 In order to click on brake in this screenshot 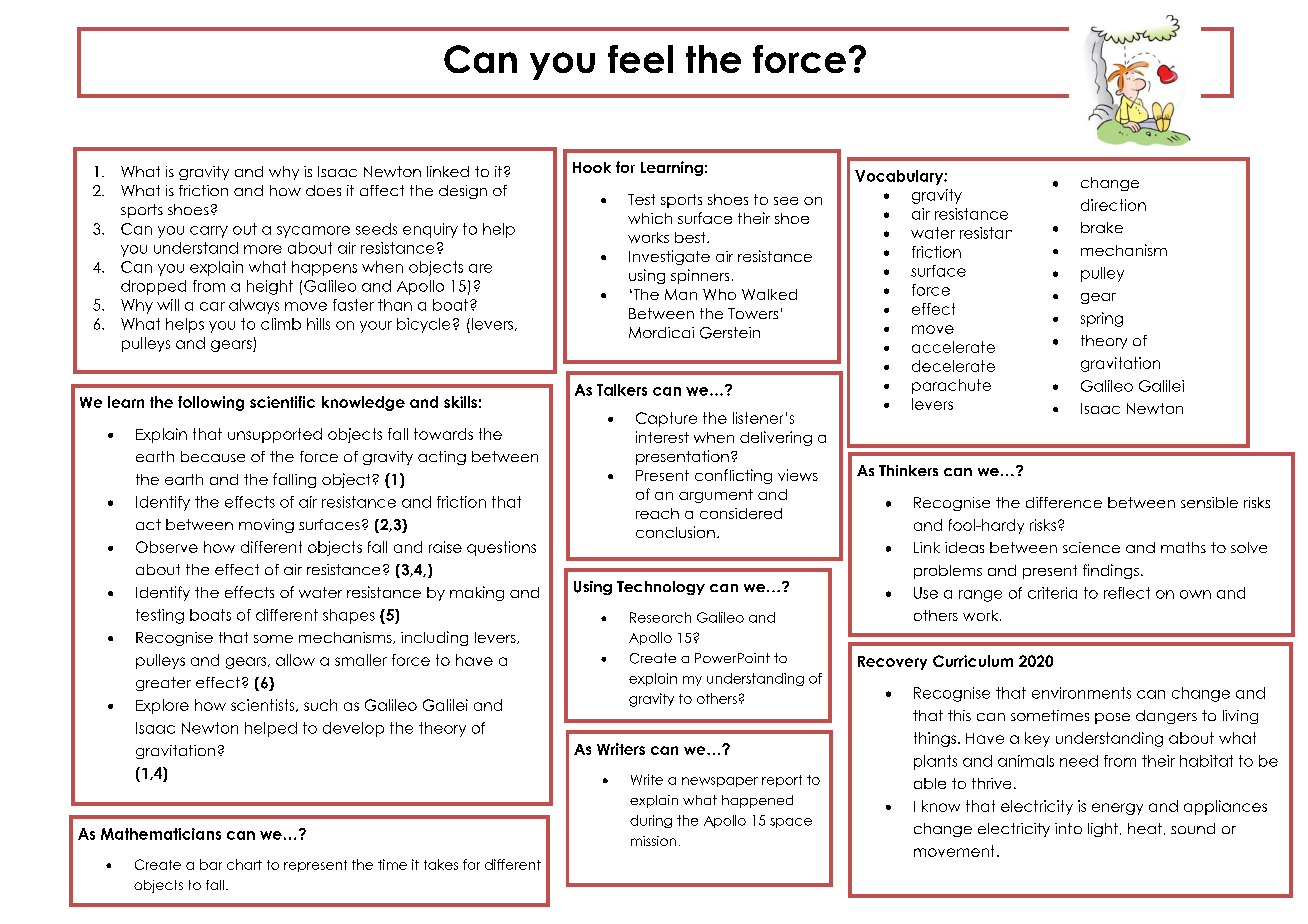, I will do `click(1102, 227)`.
